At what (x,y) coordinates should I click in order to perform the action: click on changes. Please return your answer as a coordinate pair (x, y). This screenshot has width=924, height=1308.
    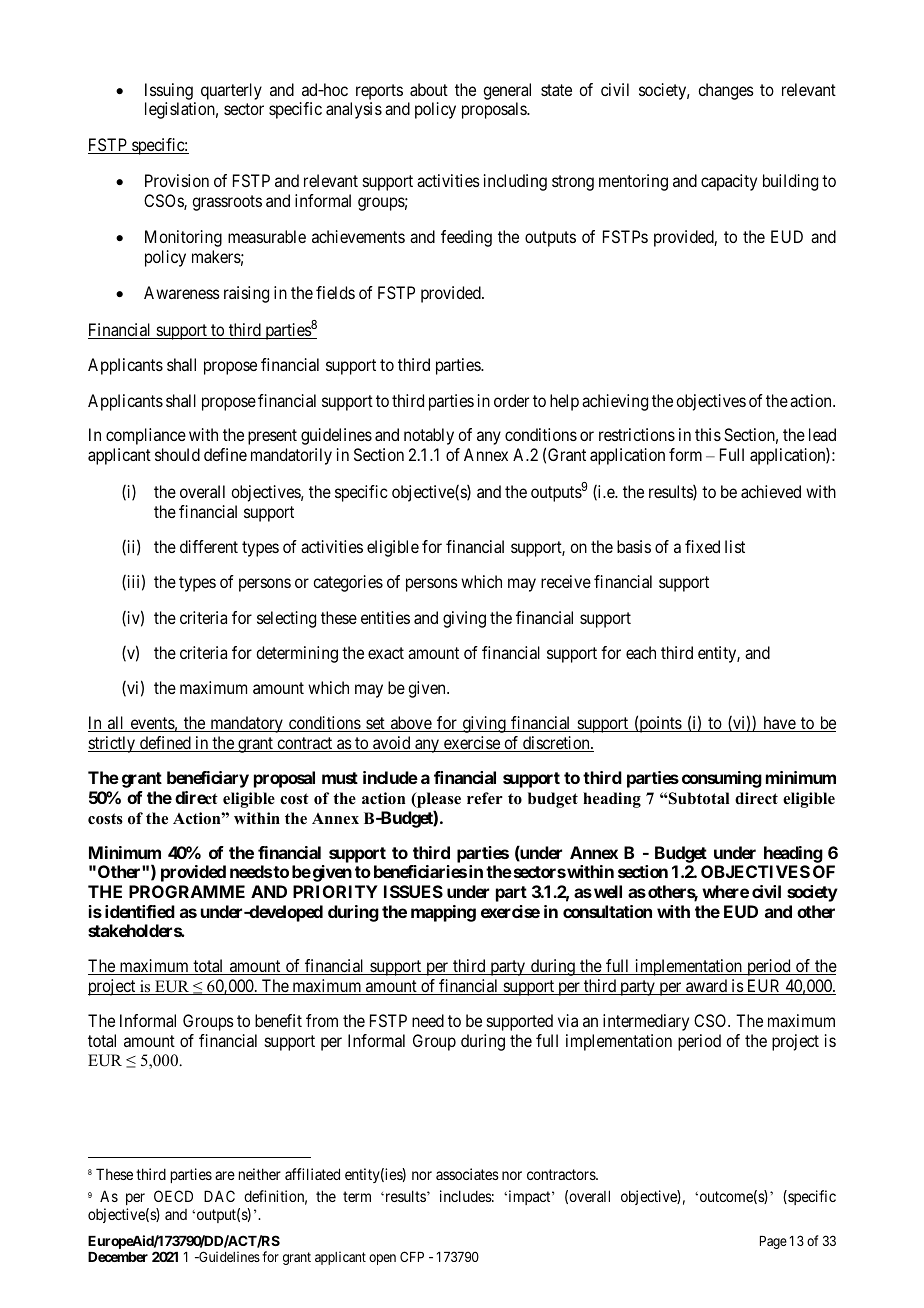
    Looking at the image, I should click on (726, 91).
